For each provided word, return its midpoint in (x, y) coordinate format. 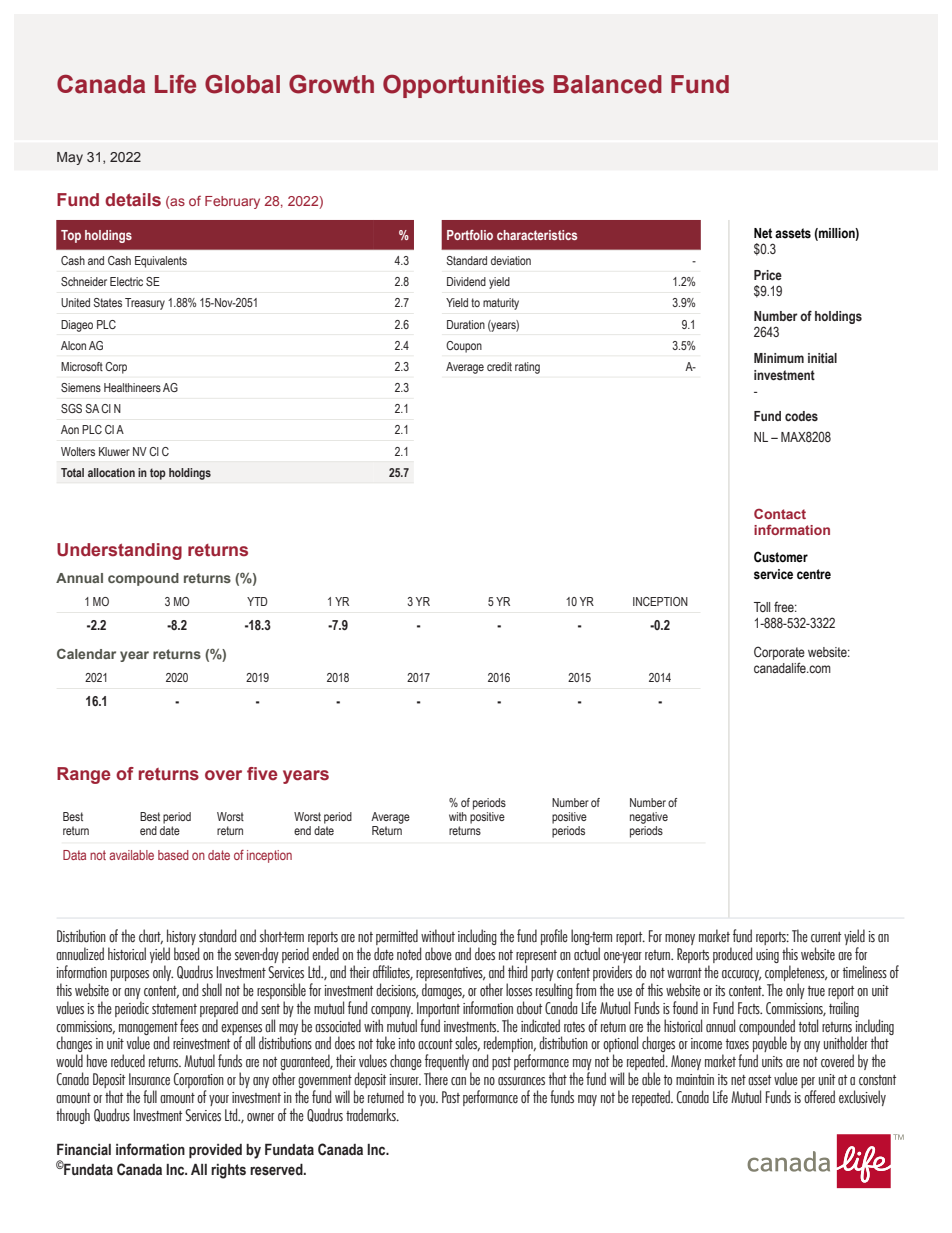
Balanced (608, 84)
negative (649, 818)
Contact (780, 514)
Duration (466, 324)
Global (242, 84)
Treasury (145, 304)
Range (84, 775)
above (438, 954)
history (181, 937)
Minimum (779, 358)
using (767, 956)
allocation (111, 472)
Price (768, 275)
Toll (762, 607)
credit (499, 366)
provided (215, 1151)
